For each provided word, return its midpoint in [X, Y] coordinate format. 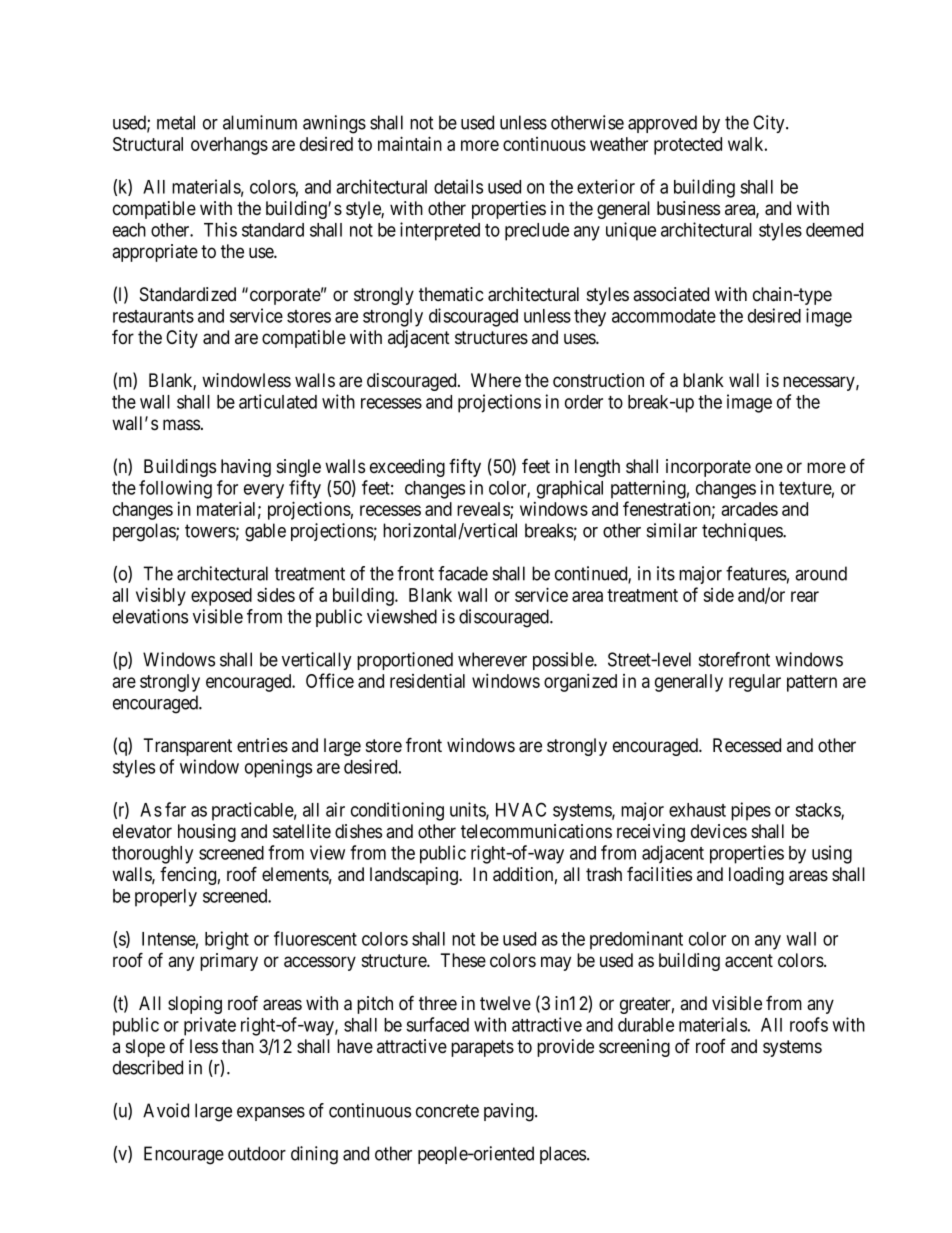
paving [510, 1112]
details [458, 186]
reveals [484, 510]
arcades [749, 509]
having [246, 468]
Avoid [166, 1110]
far [175, 809]
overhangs [229, 146]
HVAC [521, 809]
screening [634, 1048]
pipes [751, 811]
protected [688, 146]
